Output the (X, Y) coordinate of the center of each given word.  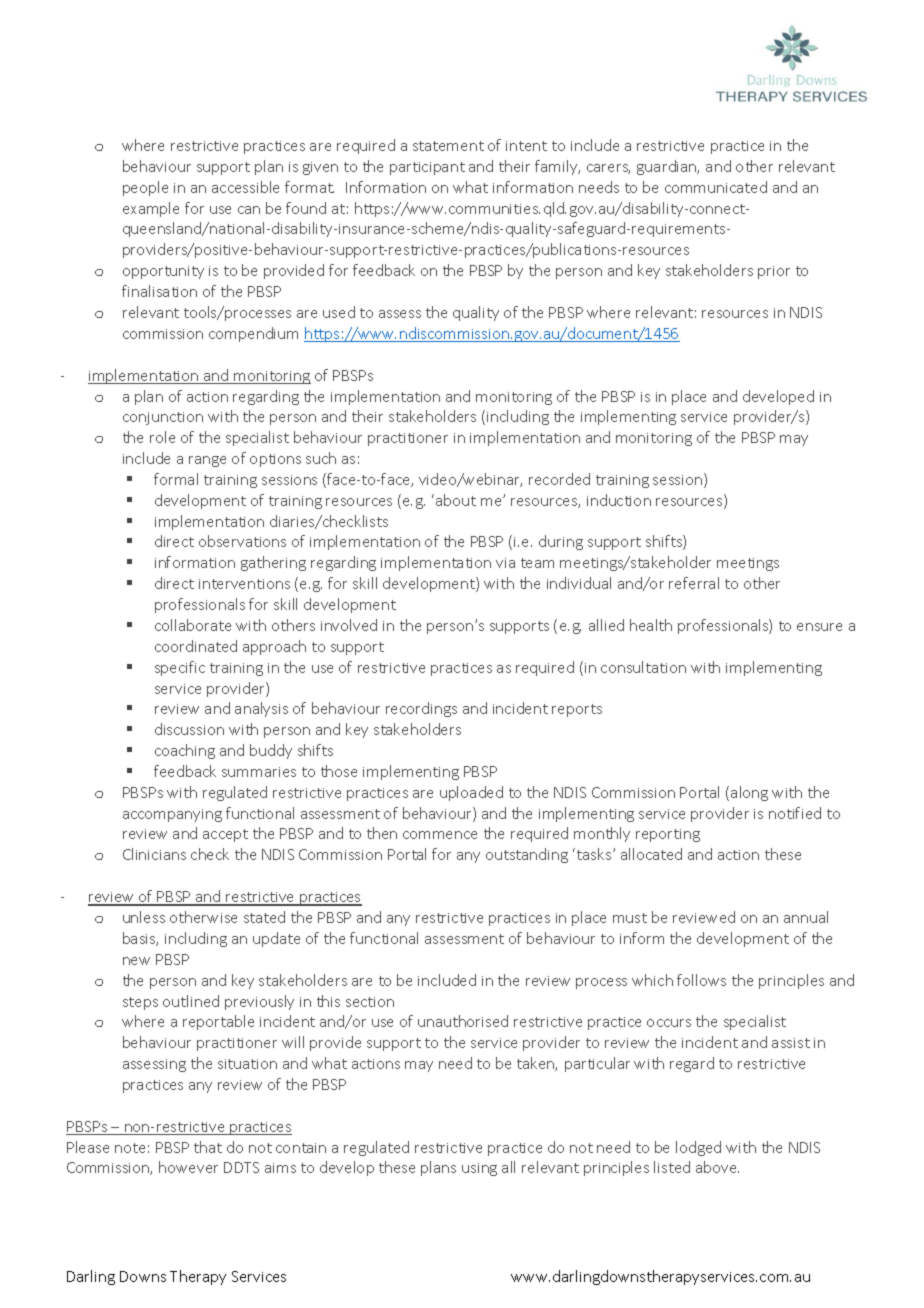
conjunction (163, 418)
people (145, 188)
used (339, 312)
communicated (716, 187)
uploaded (471, 793)
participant (427, 168)
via (505, 563)
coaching (185, 751)
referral (694, 583)
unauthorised (463, 1021)
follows (701, 980)
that (208, 1147)
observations (242, 541)
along (749, 793)
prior (774, 272)
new (136, 961)
